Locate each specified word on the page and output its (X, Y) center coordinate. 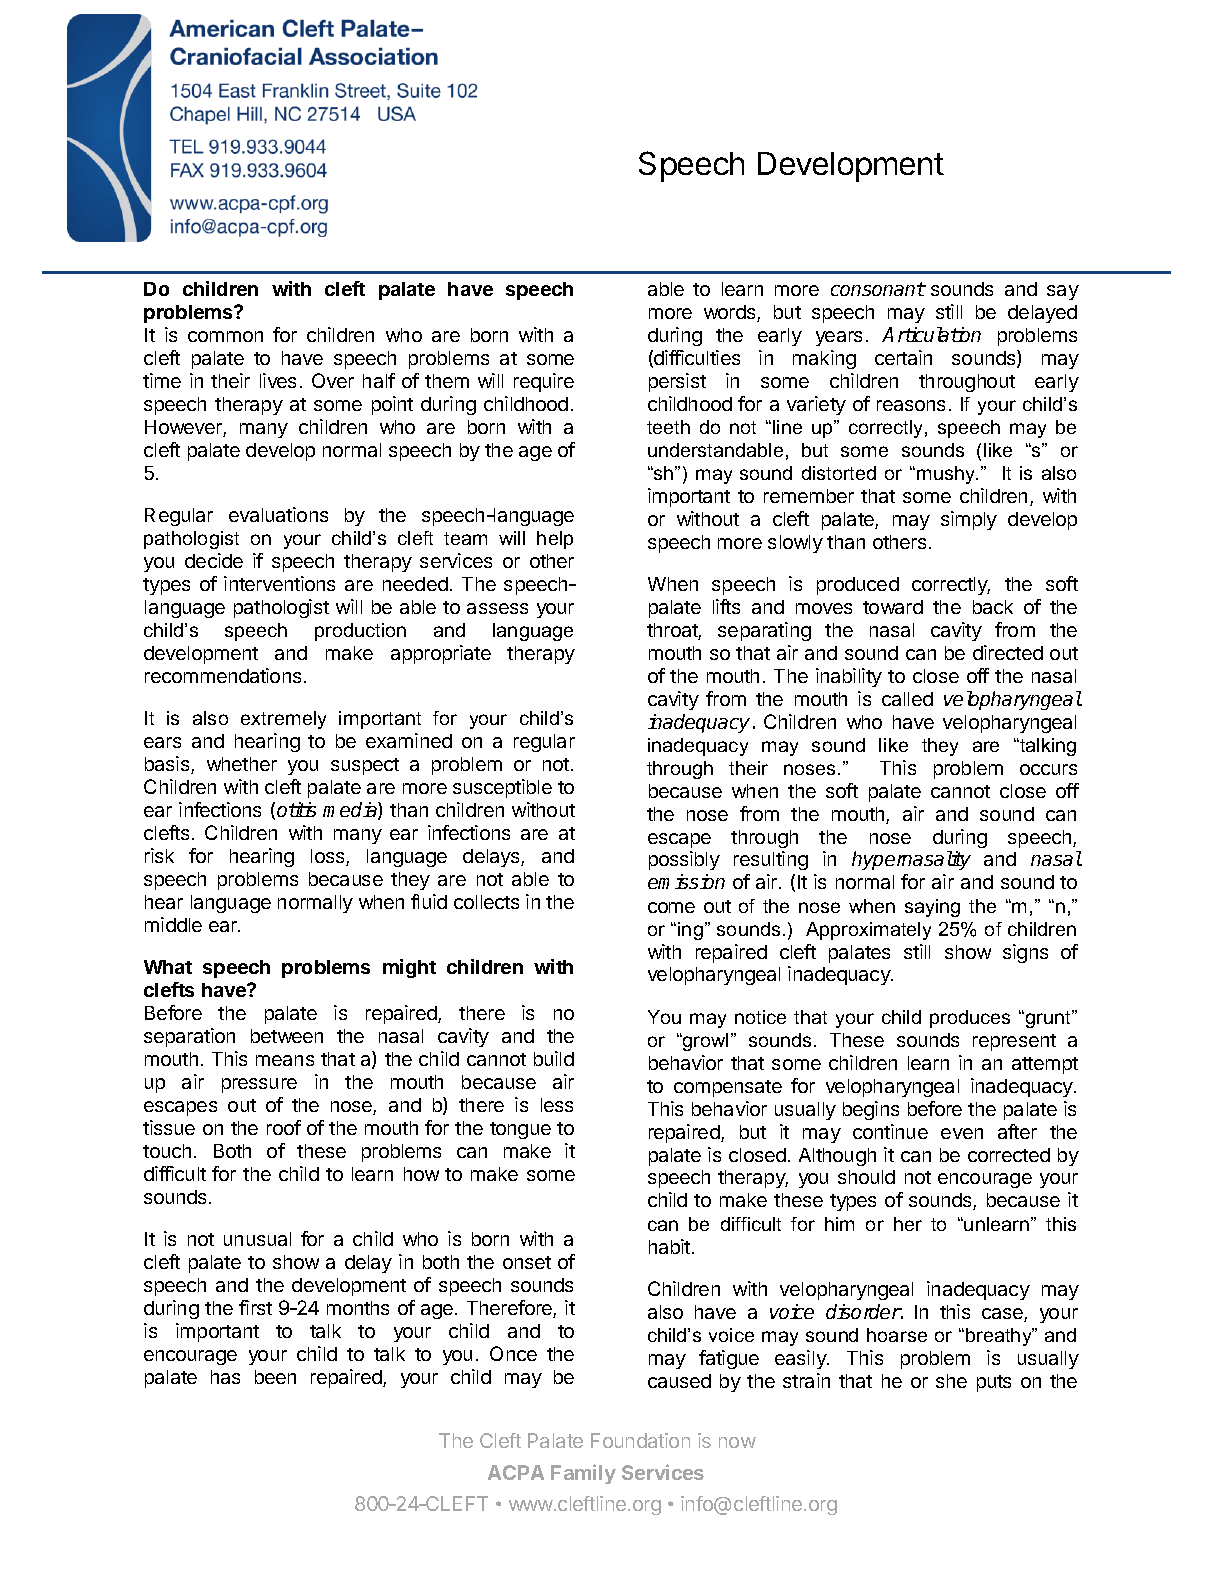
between (287, 1036)
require (544, 382)
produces (970, 1019)
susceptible (502, 788)
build (554, 1058)
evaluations (278, 514)
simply (969, 520)
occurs (1048, 769)
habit (669, 1246)
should (866, 1177)
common (225, 336)
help (555, 540)
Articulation (931, 334)
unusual (257, 1239)
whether (242, 764)
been (275, 1377)
